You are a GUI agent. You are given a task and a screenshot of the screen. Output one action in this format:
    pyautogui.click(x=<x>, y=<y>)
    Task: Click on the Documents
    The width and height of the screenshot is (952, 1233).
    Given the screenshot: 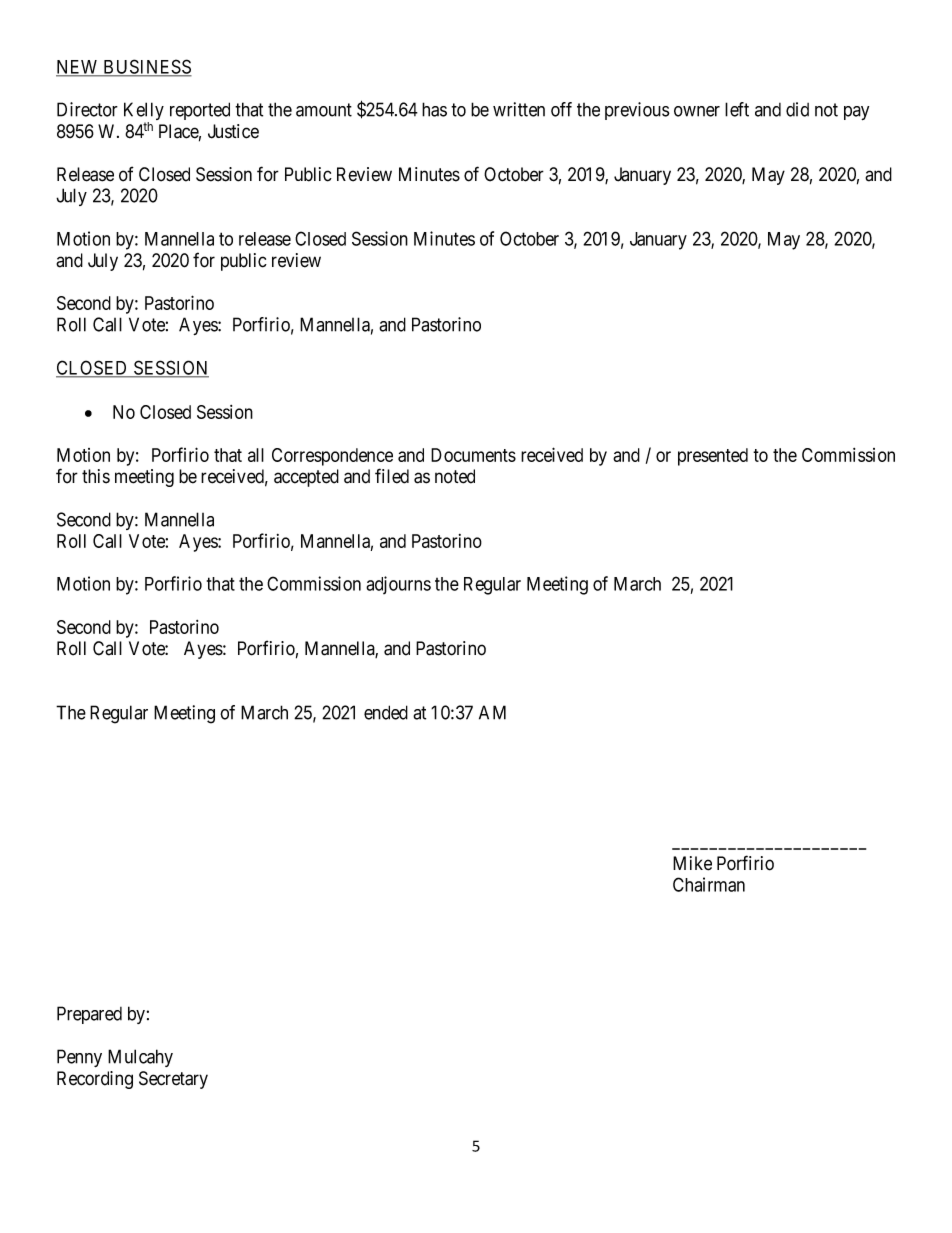 What is the action you would take?
    pyautogui.click(x=473, y=455)
